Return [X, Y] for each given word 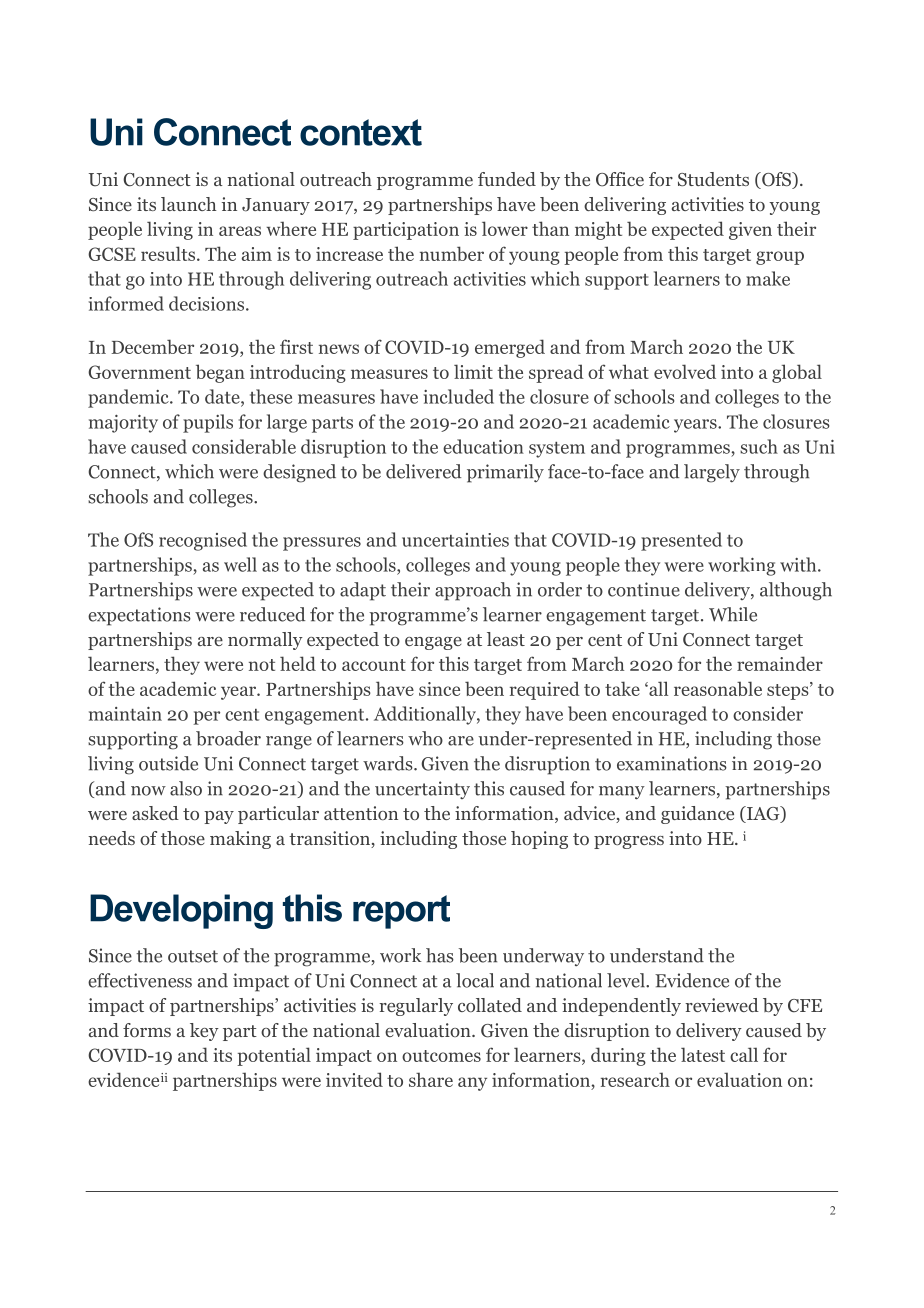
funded [507, 179]
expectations [139, 616]
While [733, 614]
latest [703, 1054]
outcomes [441, 1056]
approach [473, 591]
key [204, 1032]
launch [188, 204]
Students [713, 179]
